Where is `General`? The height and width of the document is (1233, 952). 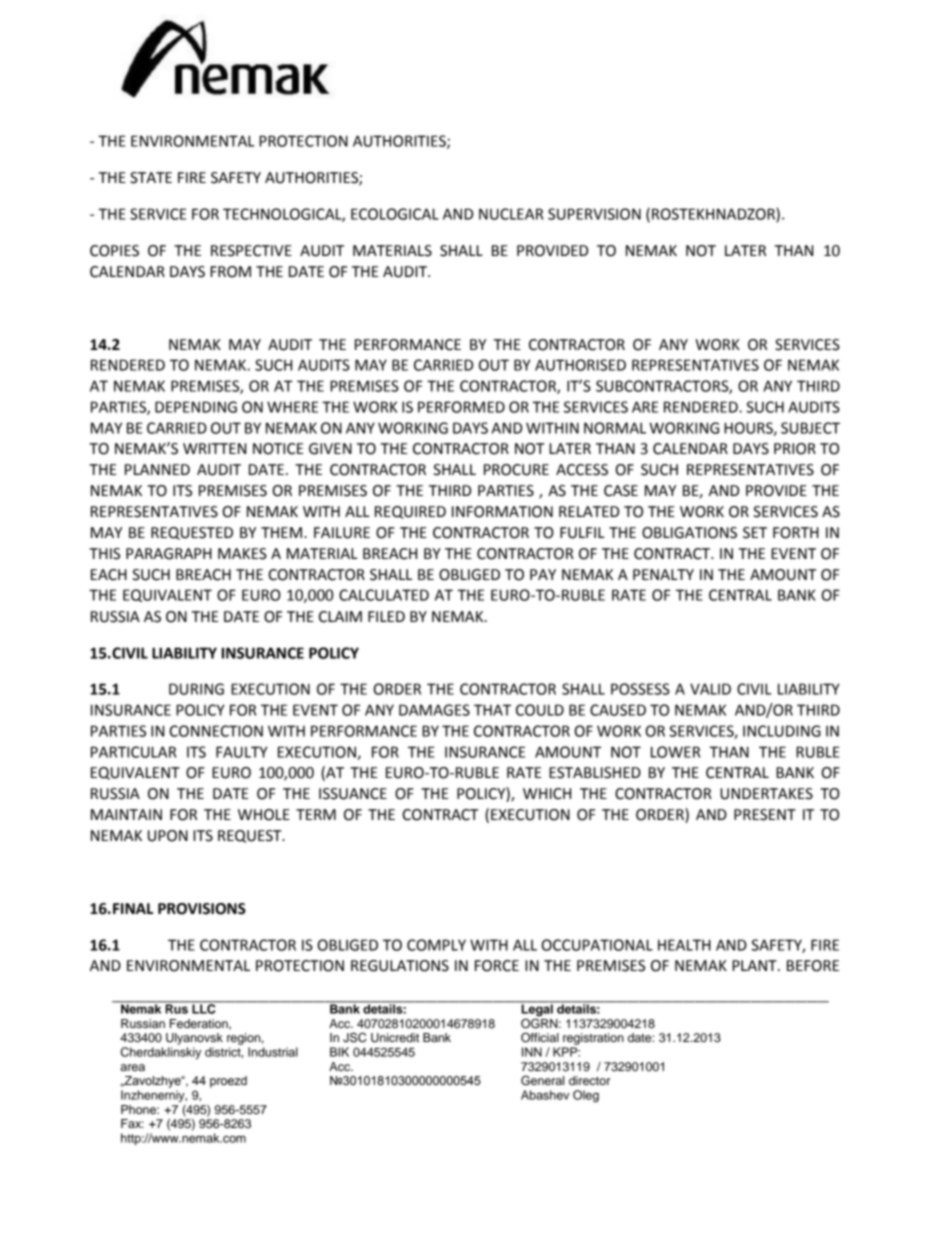
General is located at coordinates (542, 1080).
